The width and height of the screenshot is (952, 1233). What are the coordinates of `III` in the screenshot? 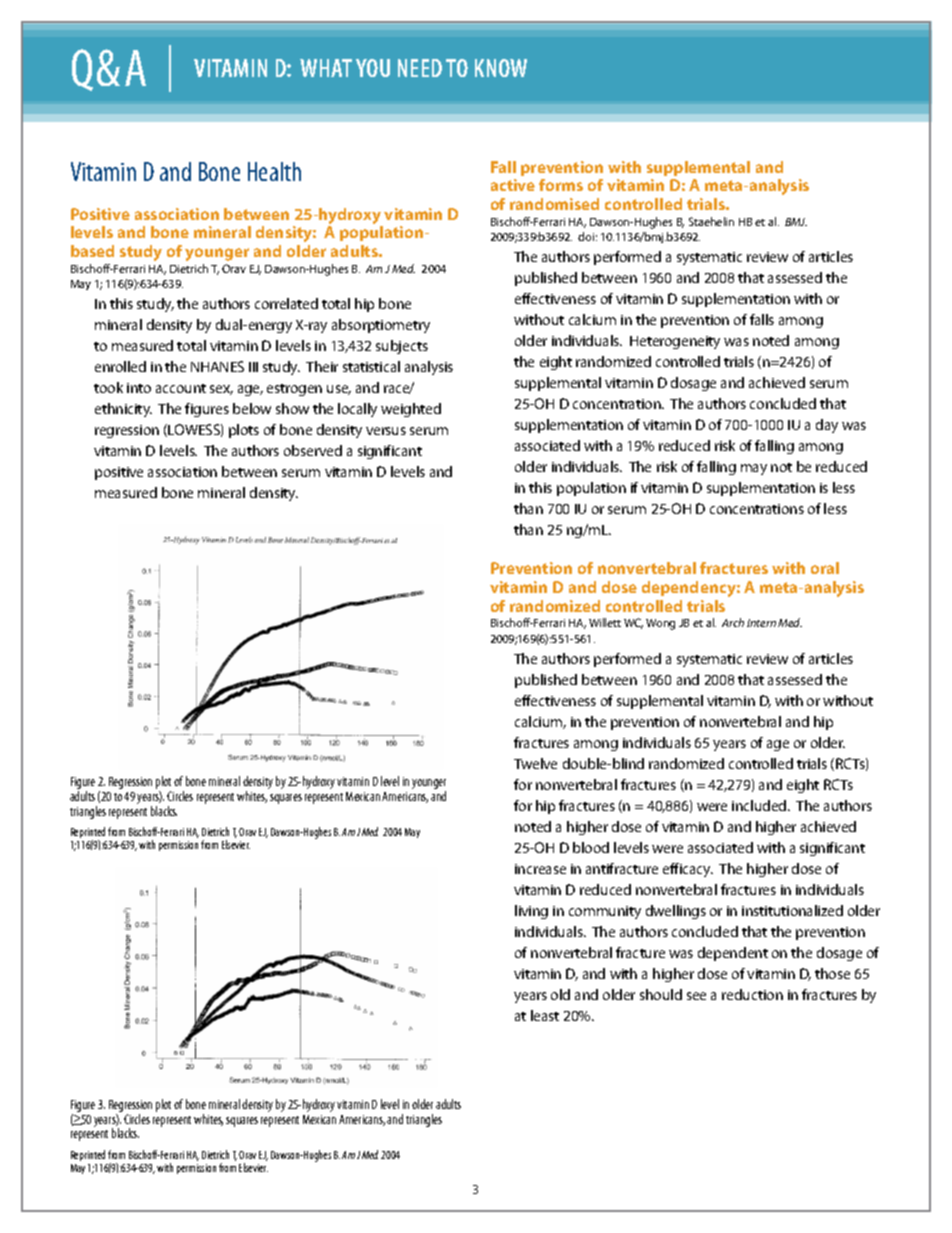 It's located at (253, 367).
